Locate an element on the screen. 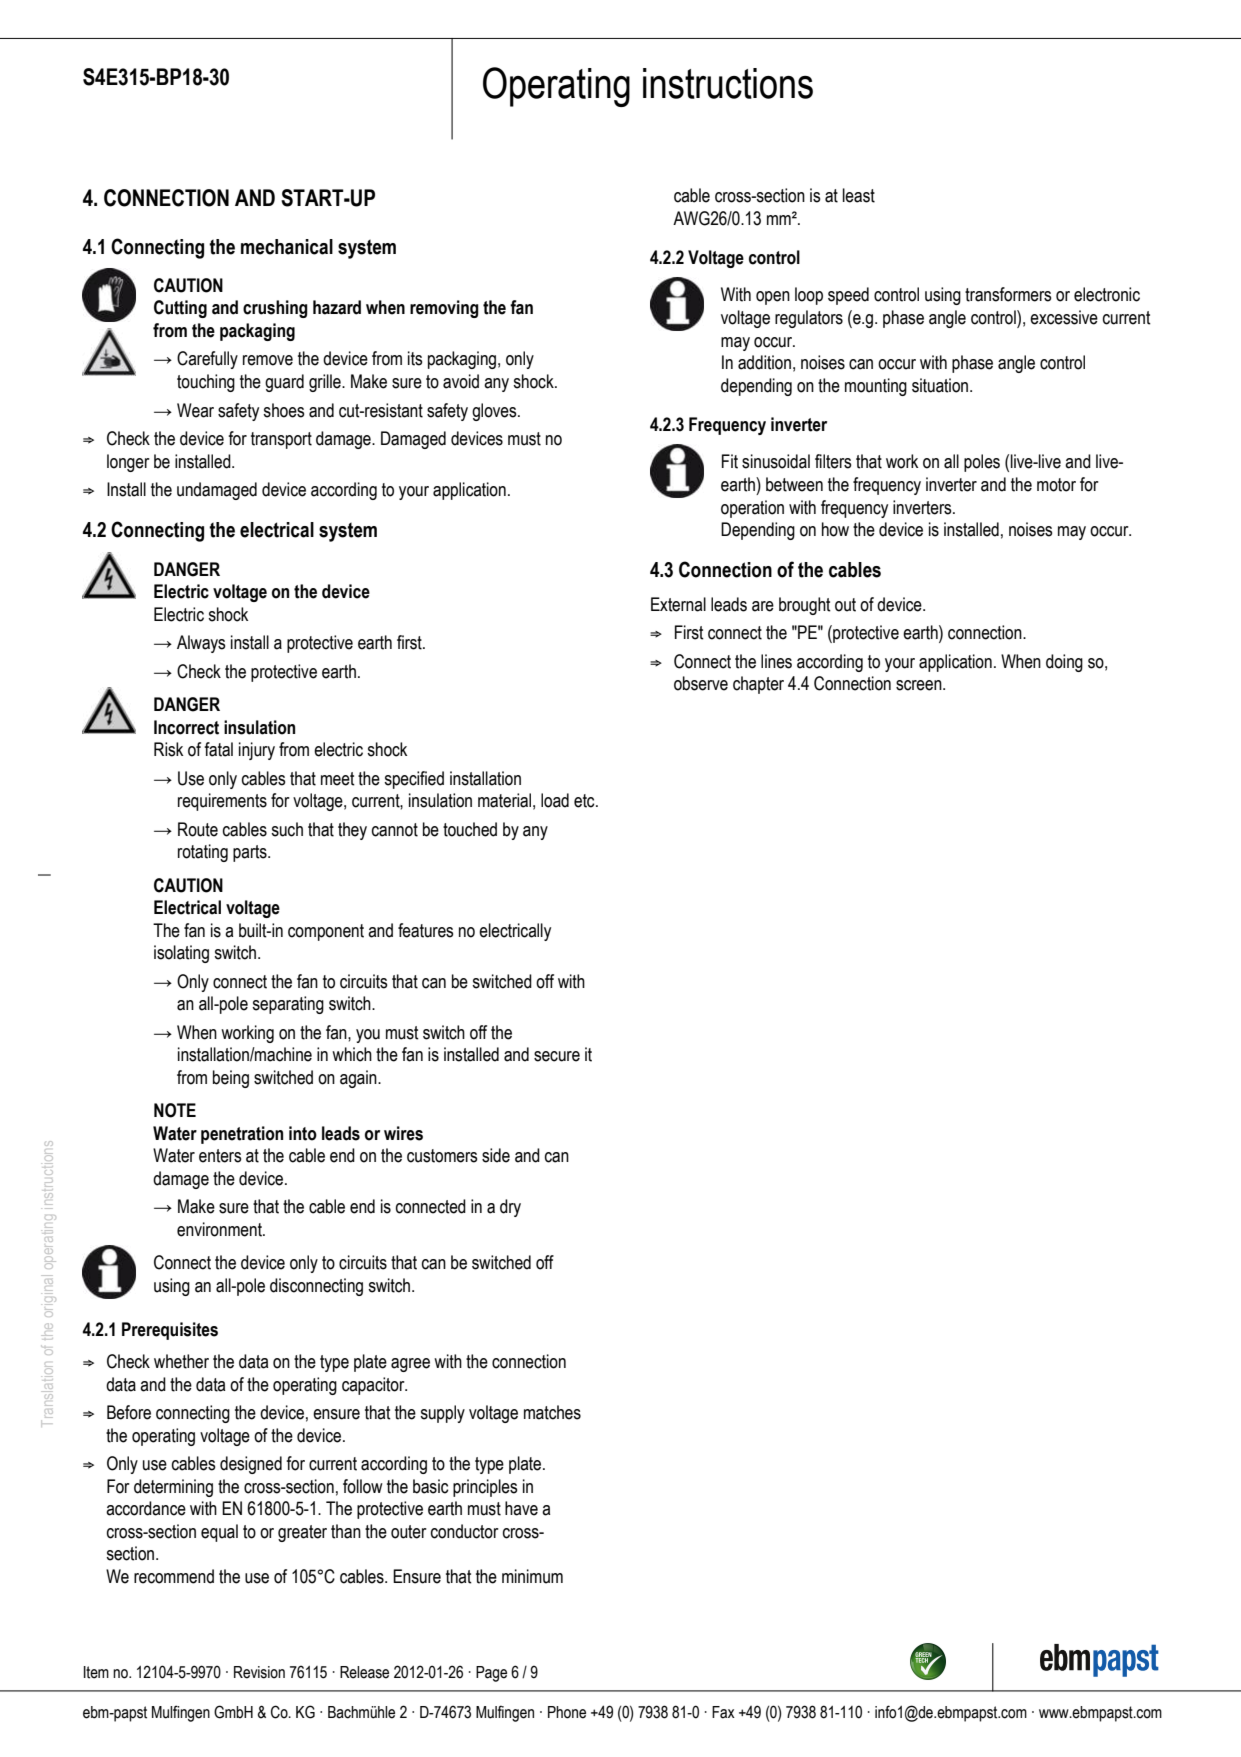  screen is located at coordinates (920, 685).
